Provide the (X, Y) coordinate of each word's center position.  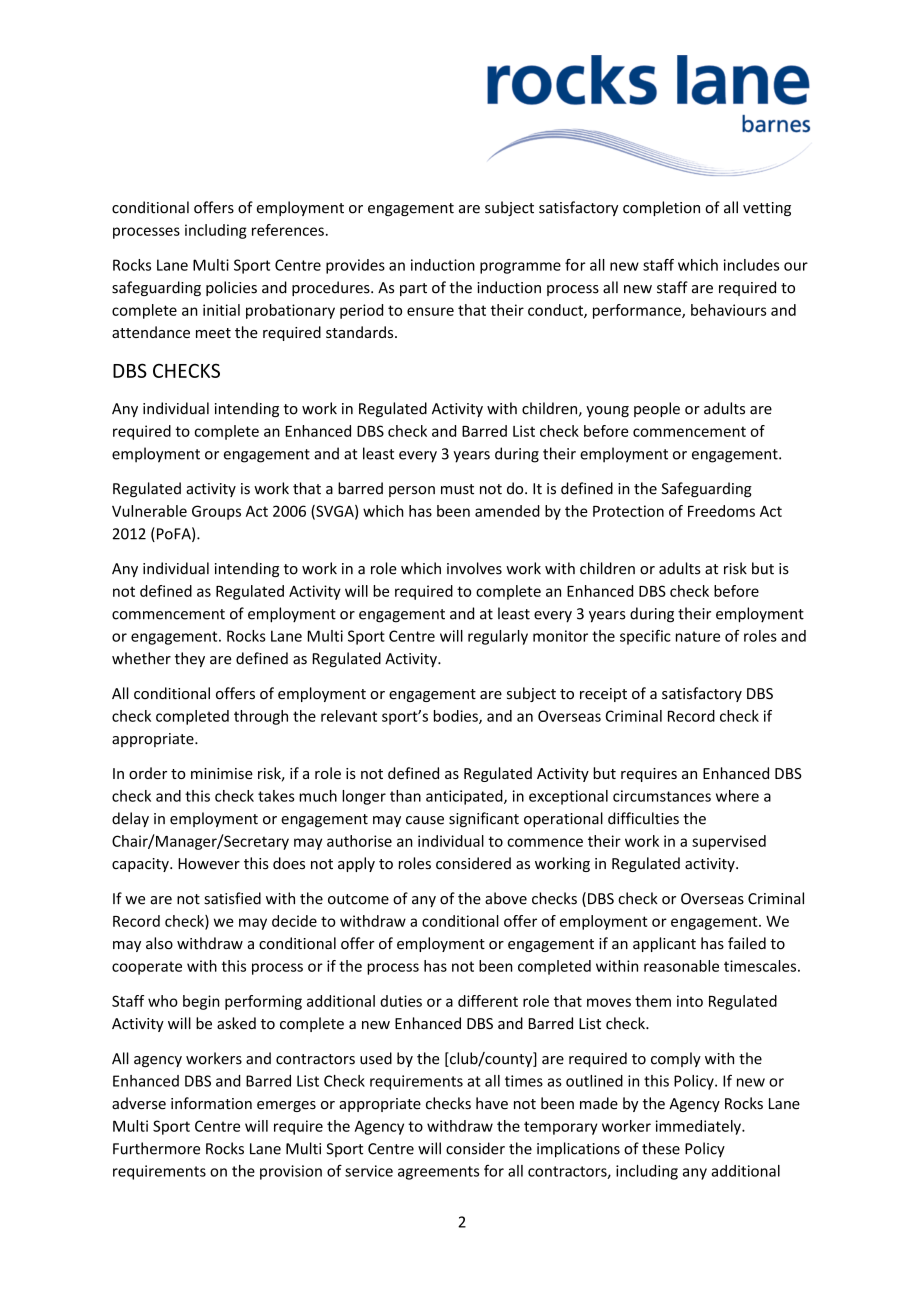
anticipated (465, 797)
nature (698, 636)
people (657, 409)
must (457, 489)
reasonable (681, 966)
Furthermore (156, 1148)
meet (213, 333)
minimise (222, 773)
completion (661, 208)
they (190, 659)
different (488, 1001)
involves (474, 568)
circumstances (662, 796)
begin (201, 1002)
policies (231, 288)
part (413, 289)
